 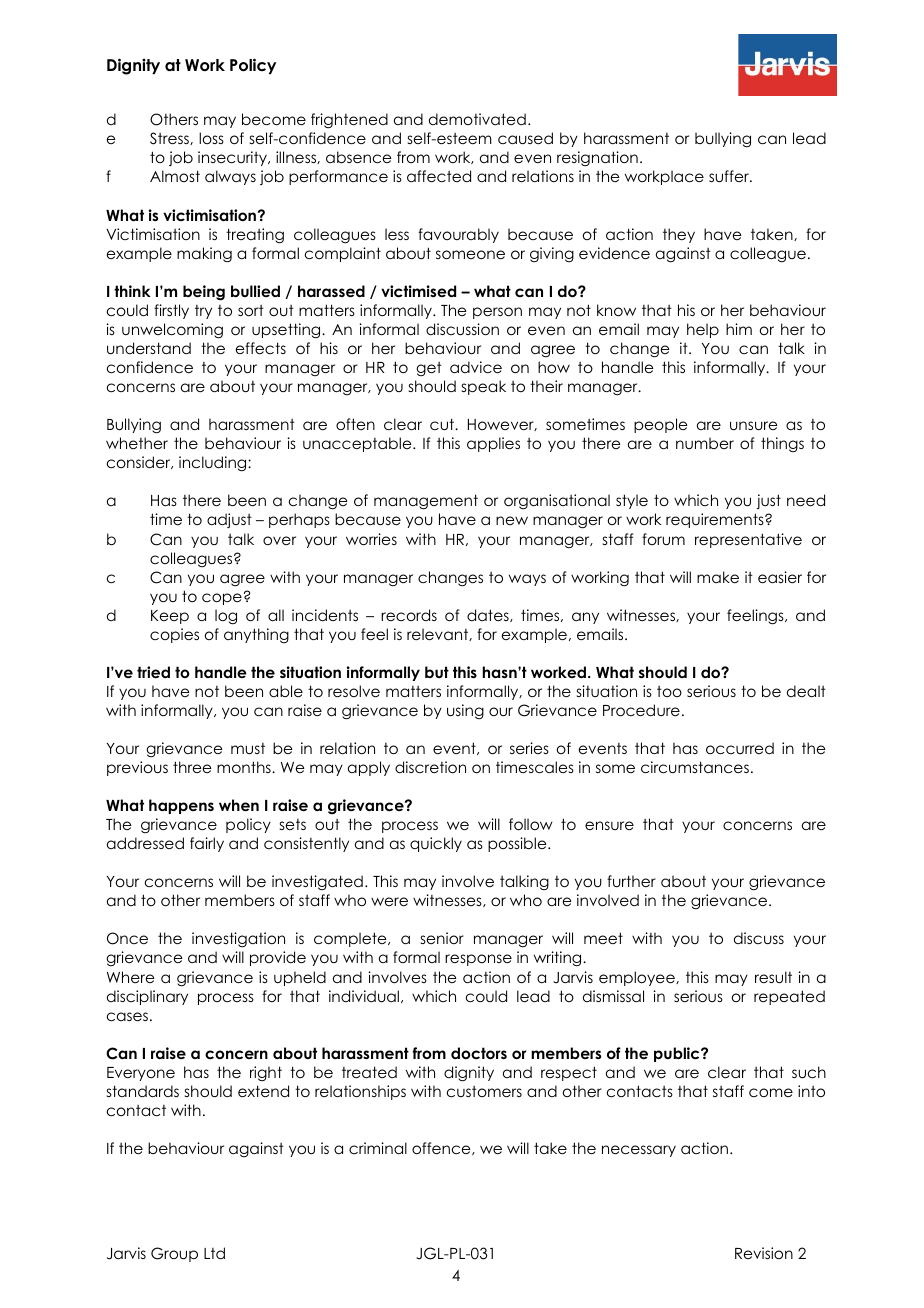 What do you see at coordinates (442, 1148) in the screenshot?
I see `offence` at bounding box center [442, 1148].
